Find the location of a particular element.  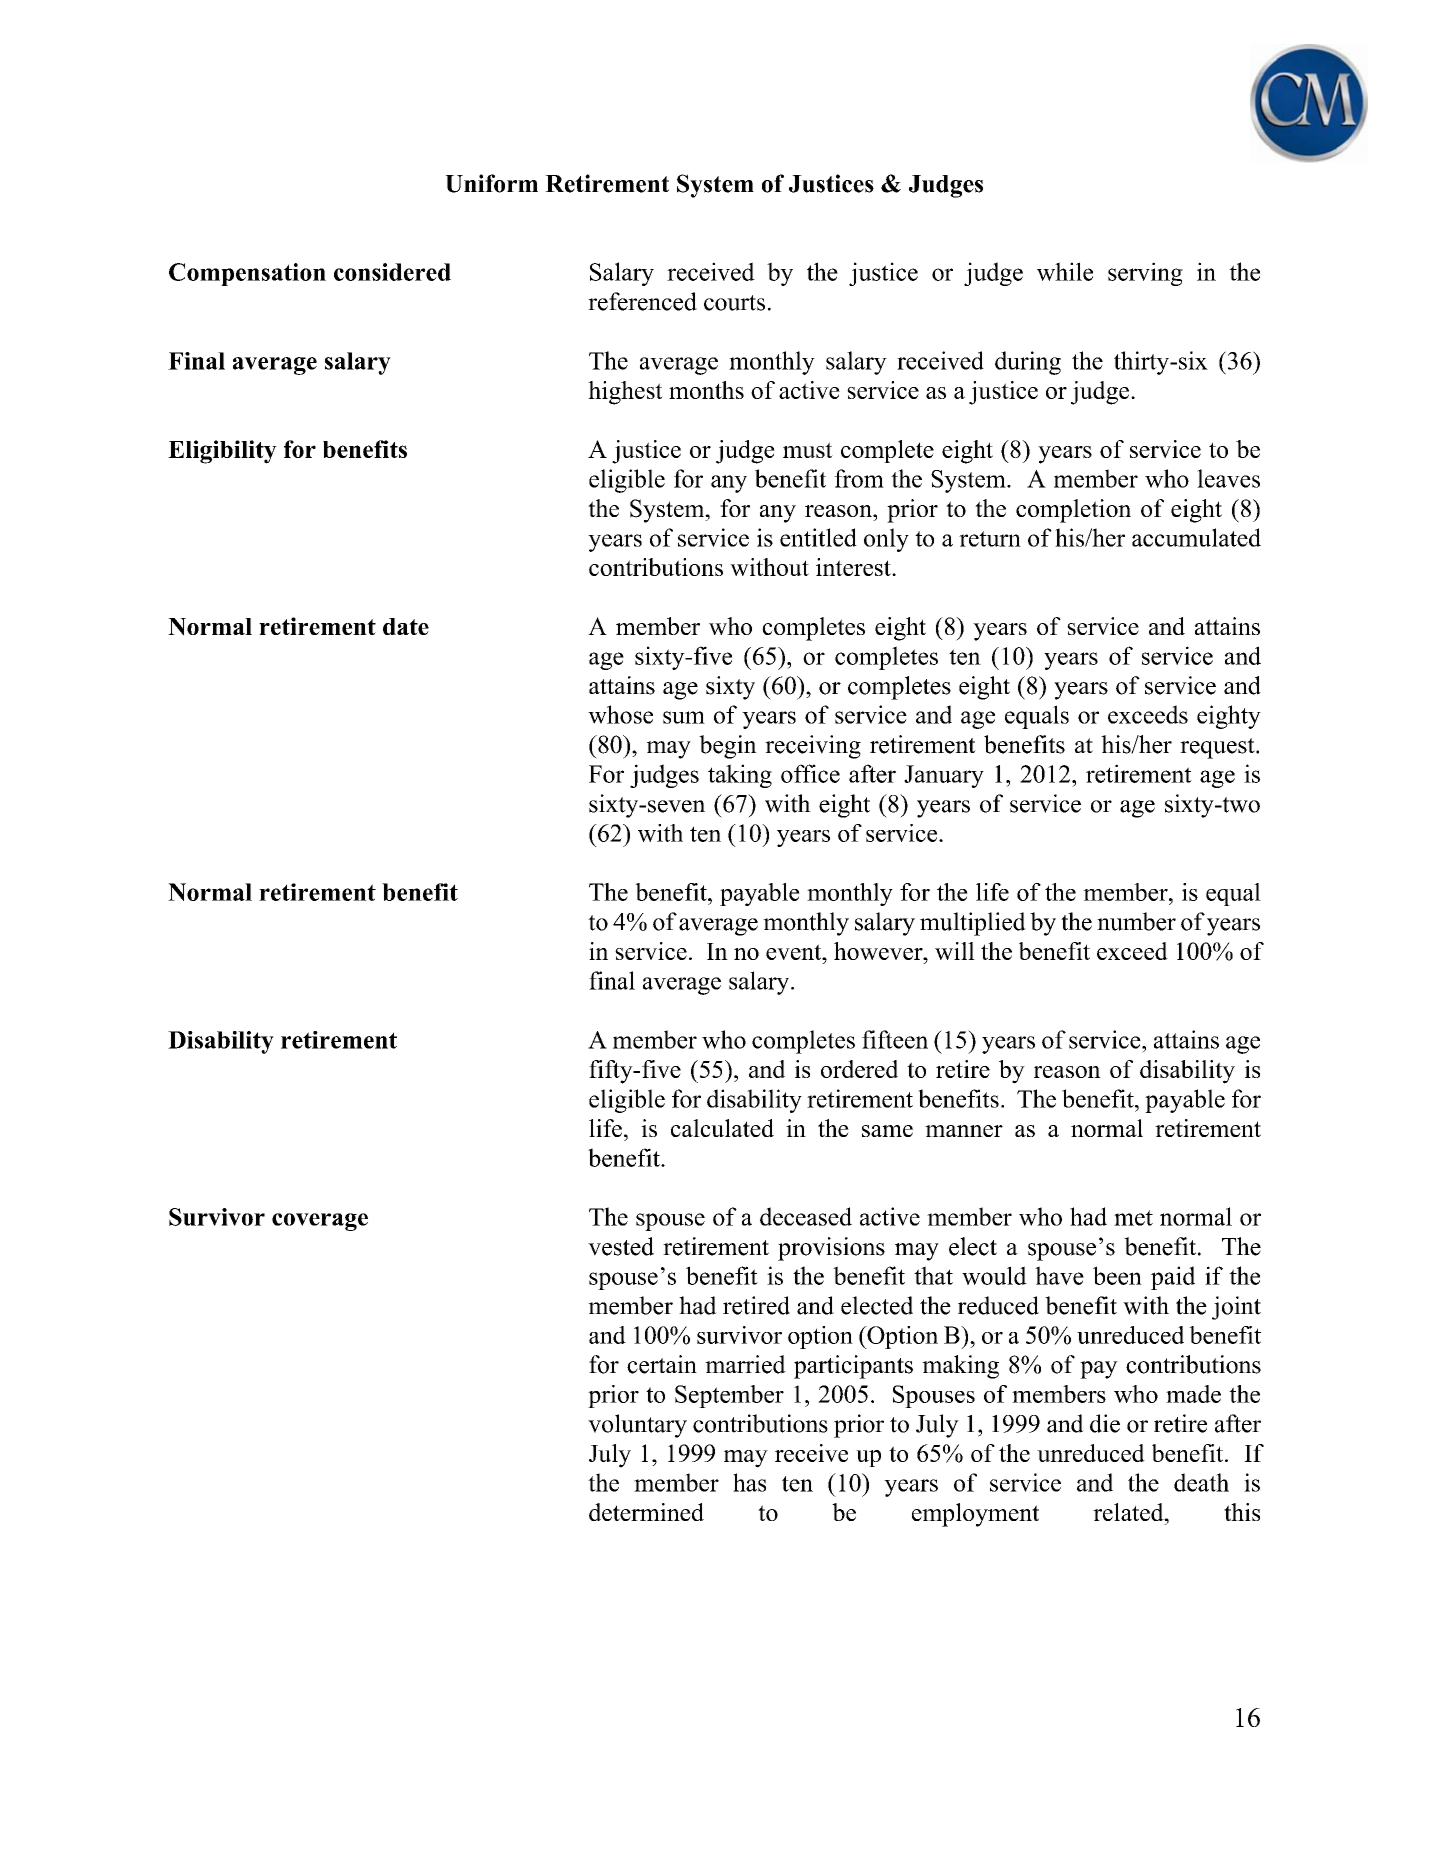

related is located at coordinates (1129, 1512).
